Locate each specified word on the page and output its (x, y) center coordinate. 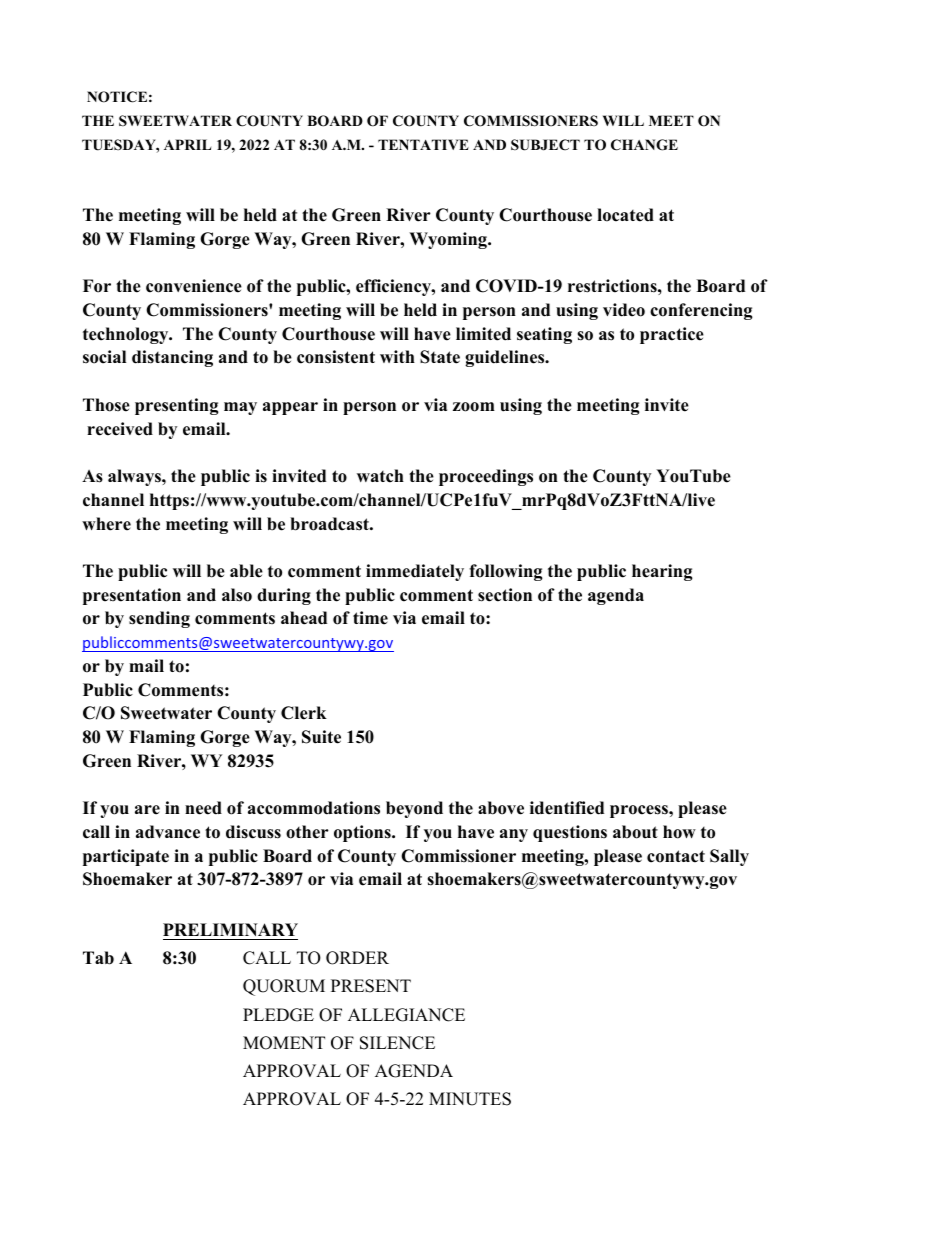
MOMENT (284, 1043)
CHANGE (644, 145)
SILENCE (397, 1043)
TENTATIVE (423, 144)
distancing (172, 358)
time (370, 618)
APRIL (187, 144)
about (635, 832)
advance (168, 832)
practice (672, 335)
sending (159, 619)
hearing (662, 572)
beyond (414, 809)
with (397, 356)
